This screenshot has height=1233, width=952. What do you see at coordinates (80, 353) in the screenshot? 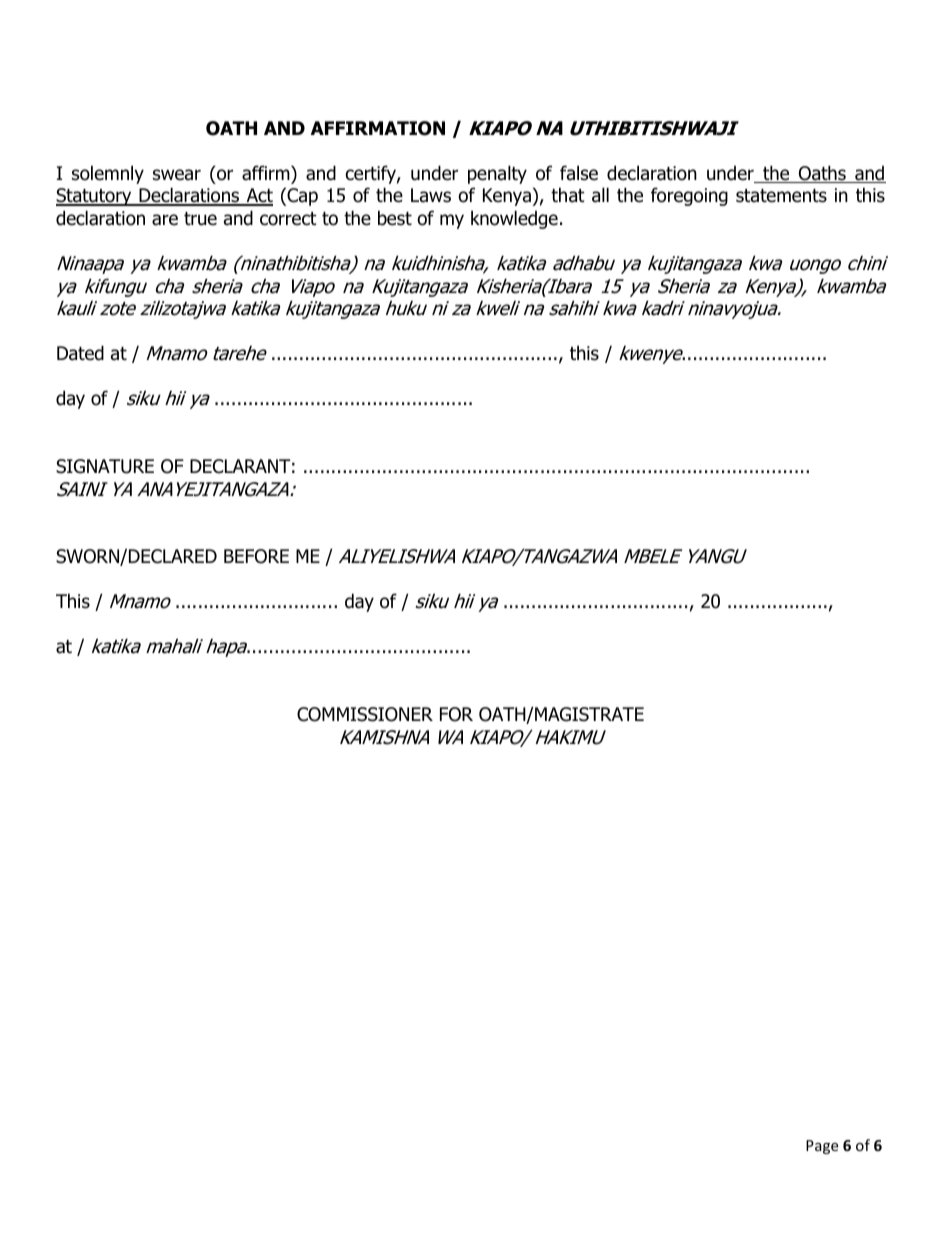
I see `Dated` at bounding box center [80, 353].
